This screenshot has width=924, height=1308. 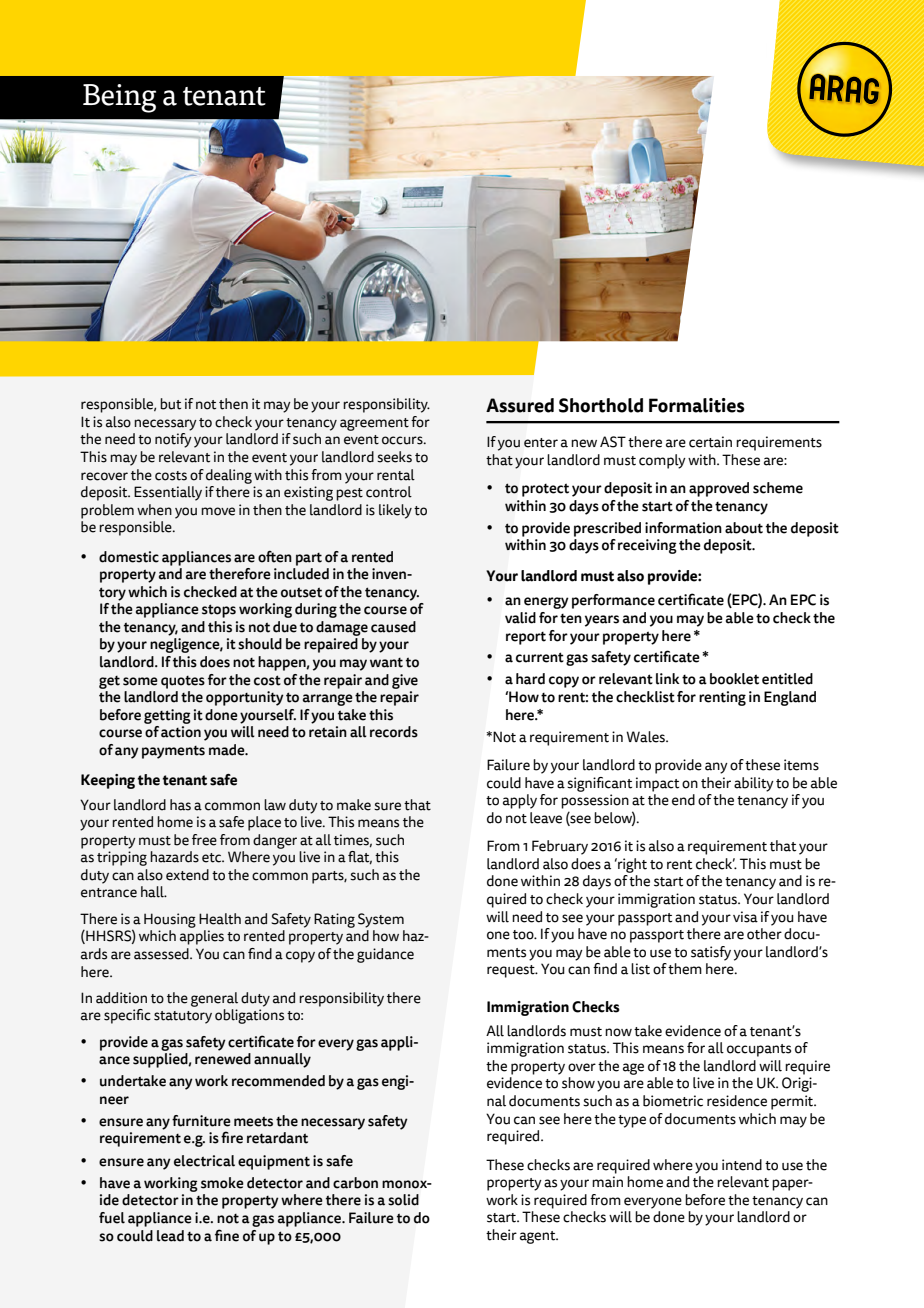 What do you see at coordinates (697, 405) in the screenshot?
I see `Formalities` at bounding box center [697, 405].
